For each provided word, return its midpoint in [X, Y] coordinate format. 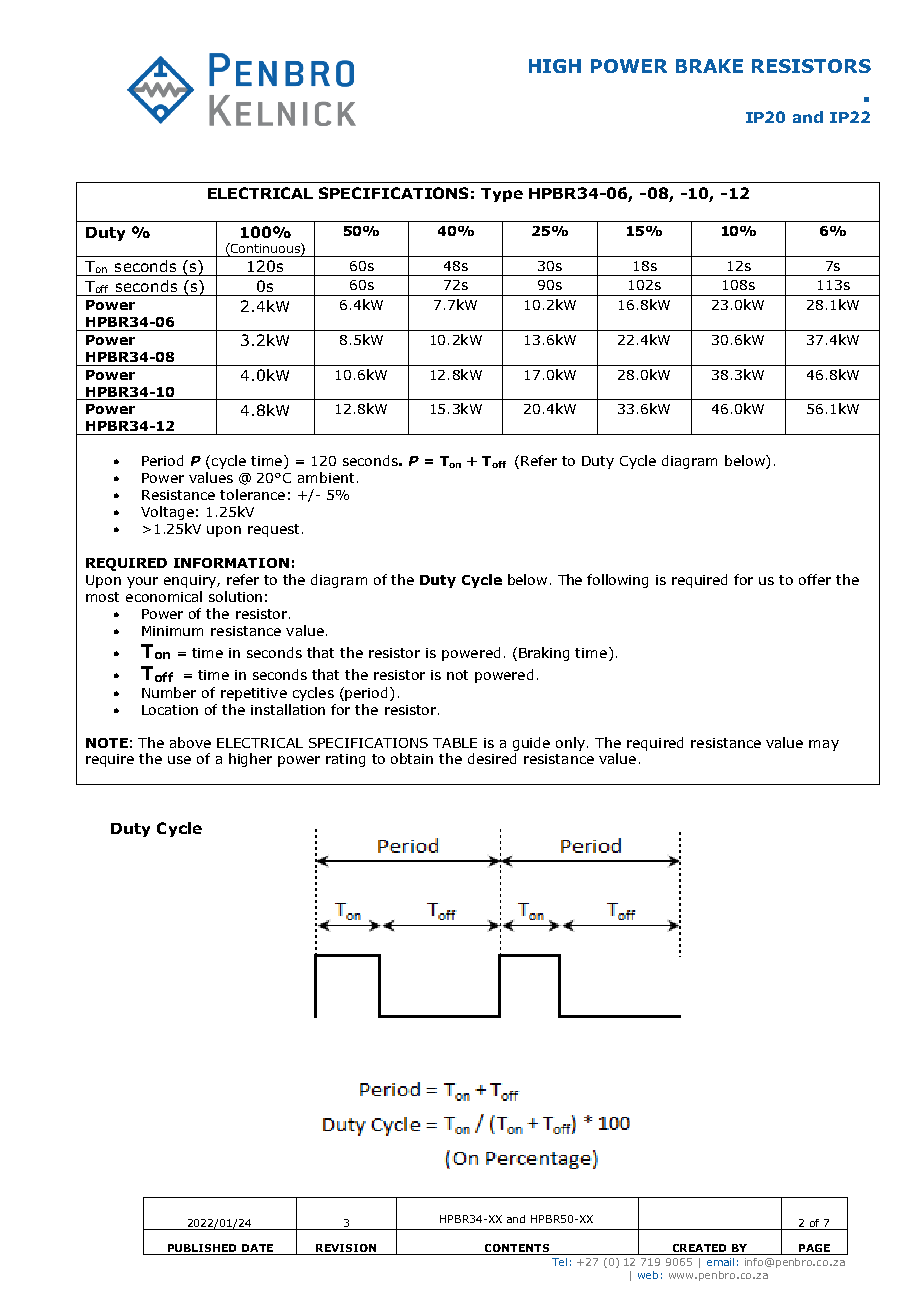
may [824, 745]
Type [502, 195]
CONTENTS [516, 1249]
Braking [544, 654]
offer [815, 579]
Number [169, 692]
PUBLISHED [202, 1249]
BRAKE [709, 66]
